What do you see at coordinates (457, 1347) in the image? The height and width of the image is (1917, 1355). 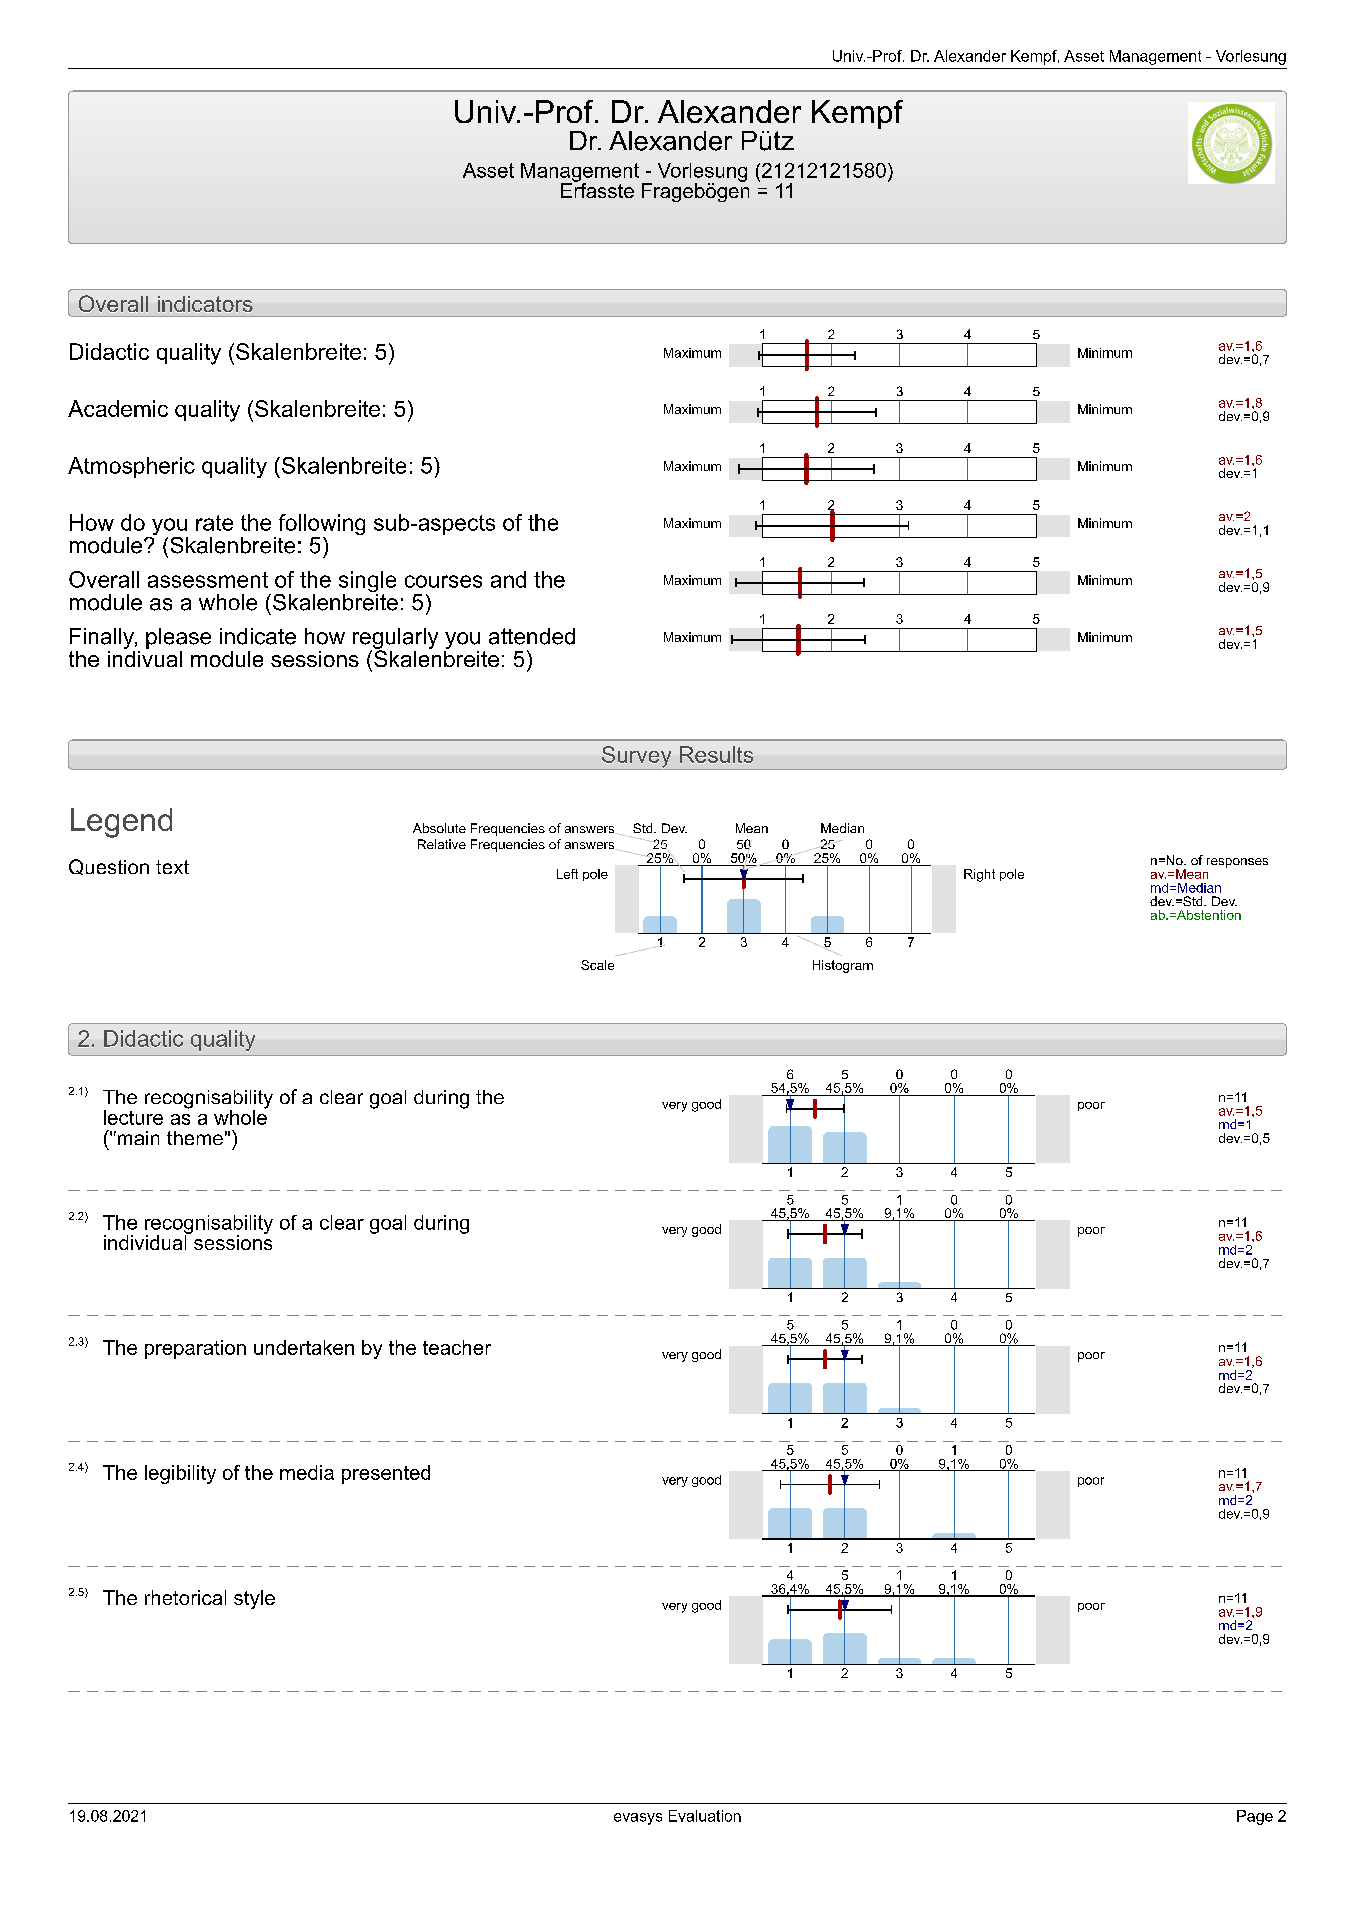 I see `teacher` at bounding box center [457, 1347].
